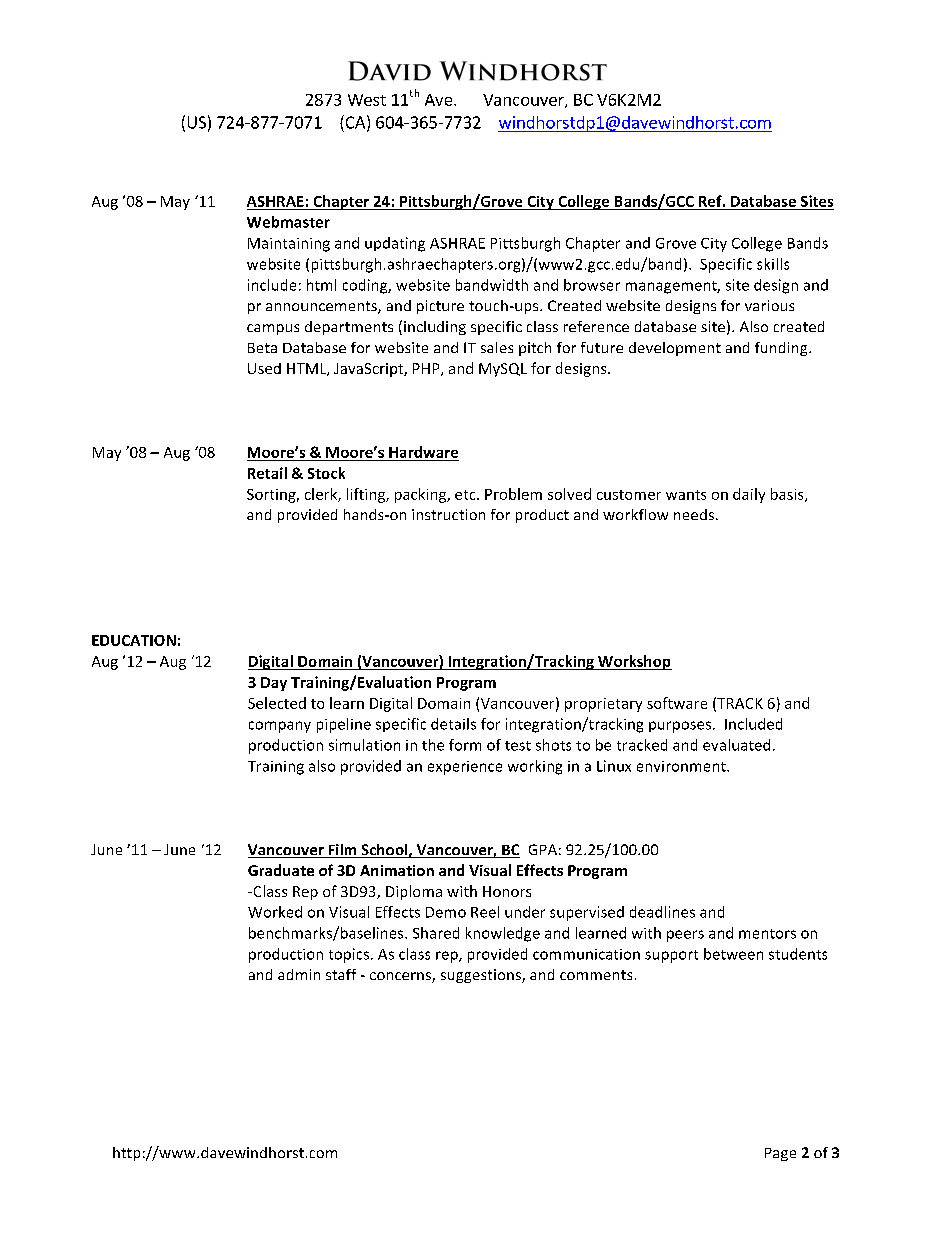  Describe the element at coordinates (749, 495) in the document. I see `daily` at that location.
